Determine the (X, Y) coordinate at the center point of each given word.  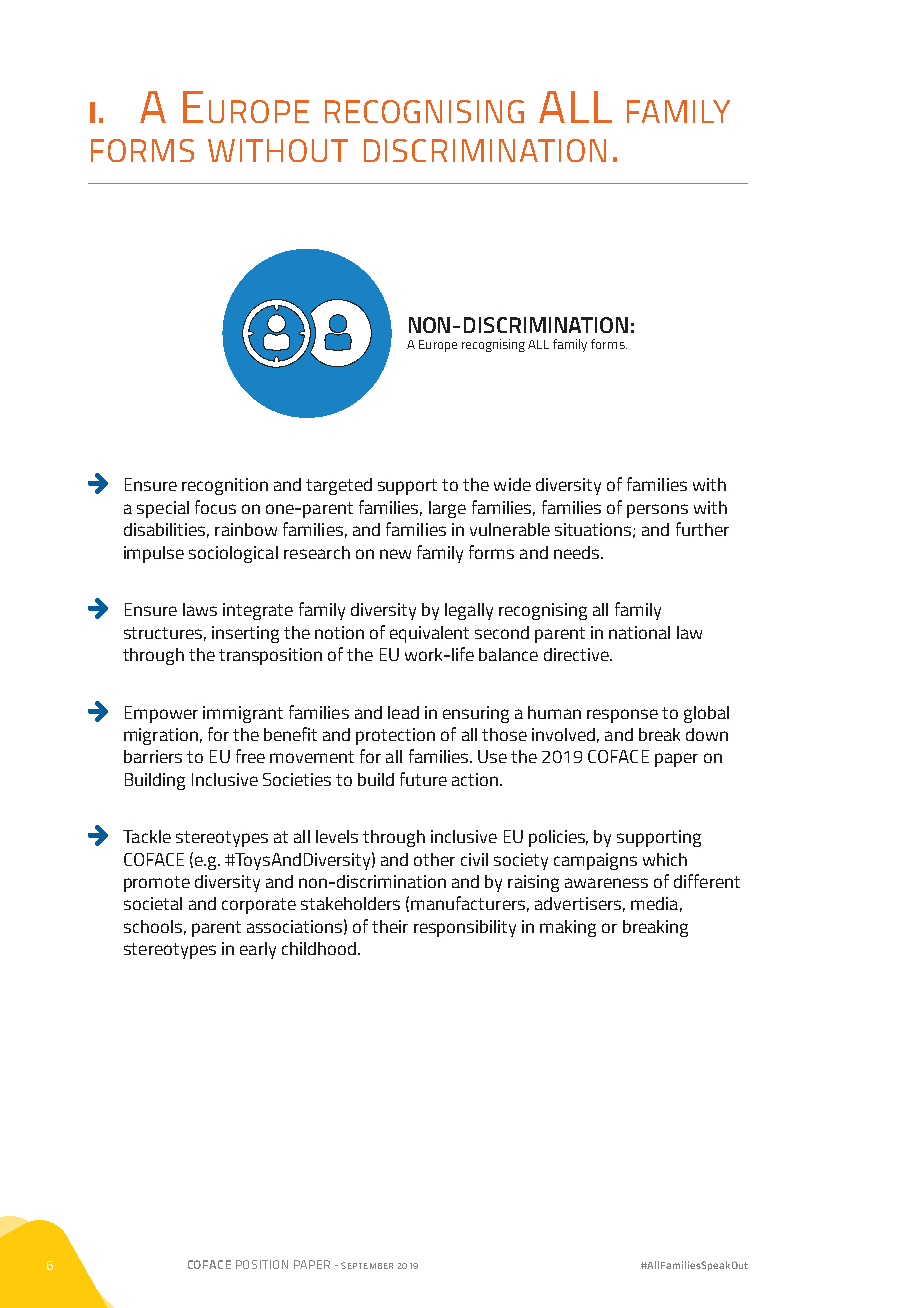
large (447, 509)
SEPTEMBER (367, 1265)
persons (657, 511)
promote (157, 884)
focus (215, 507)
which (665, 859)
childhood (320, 948)
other (434, 859)
